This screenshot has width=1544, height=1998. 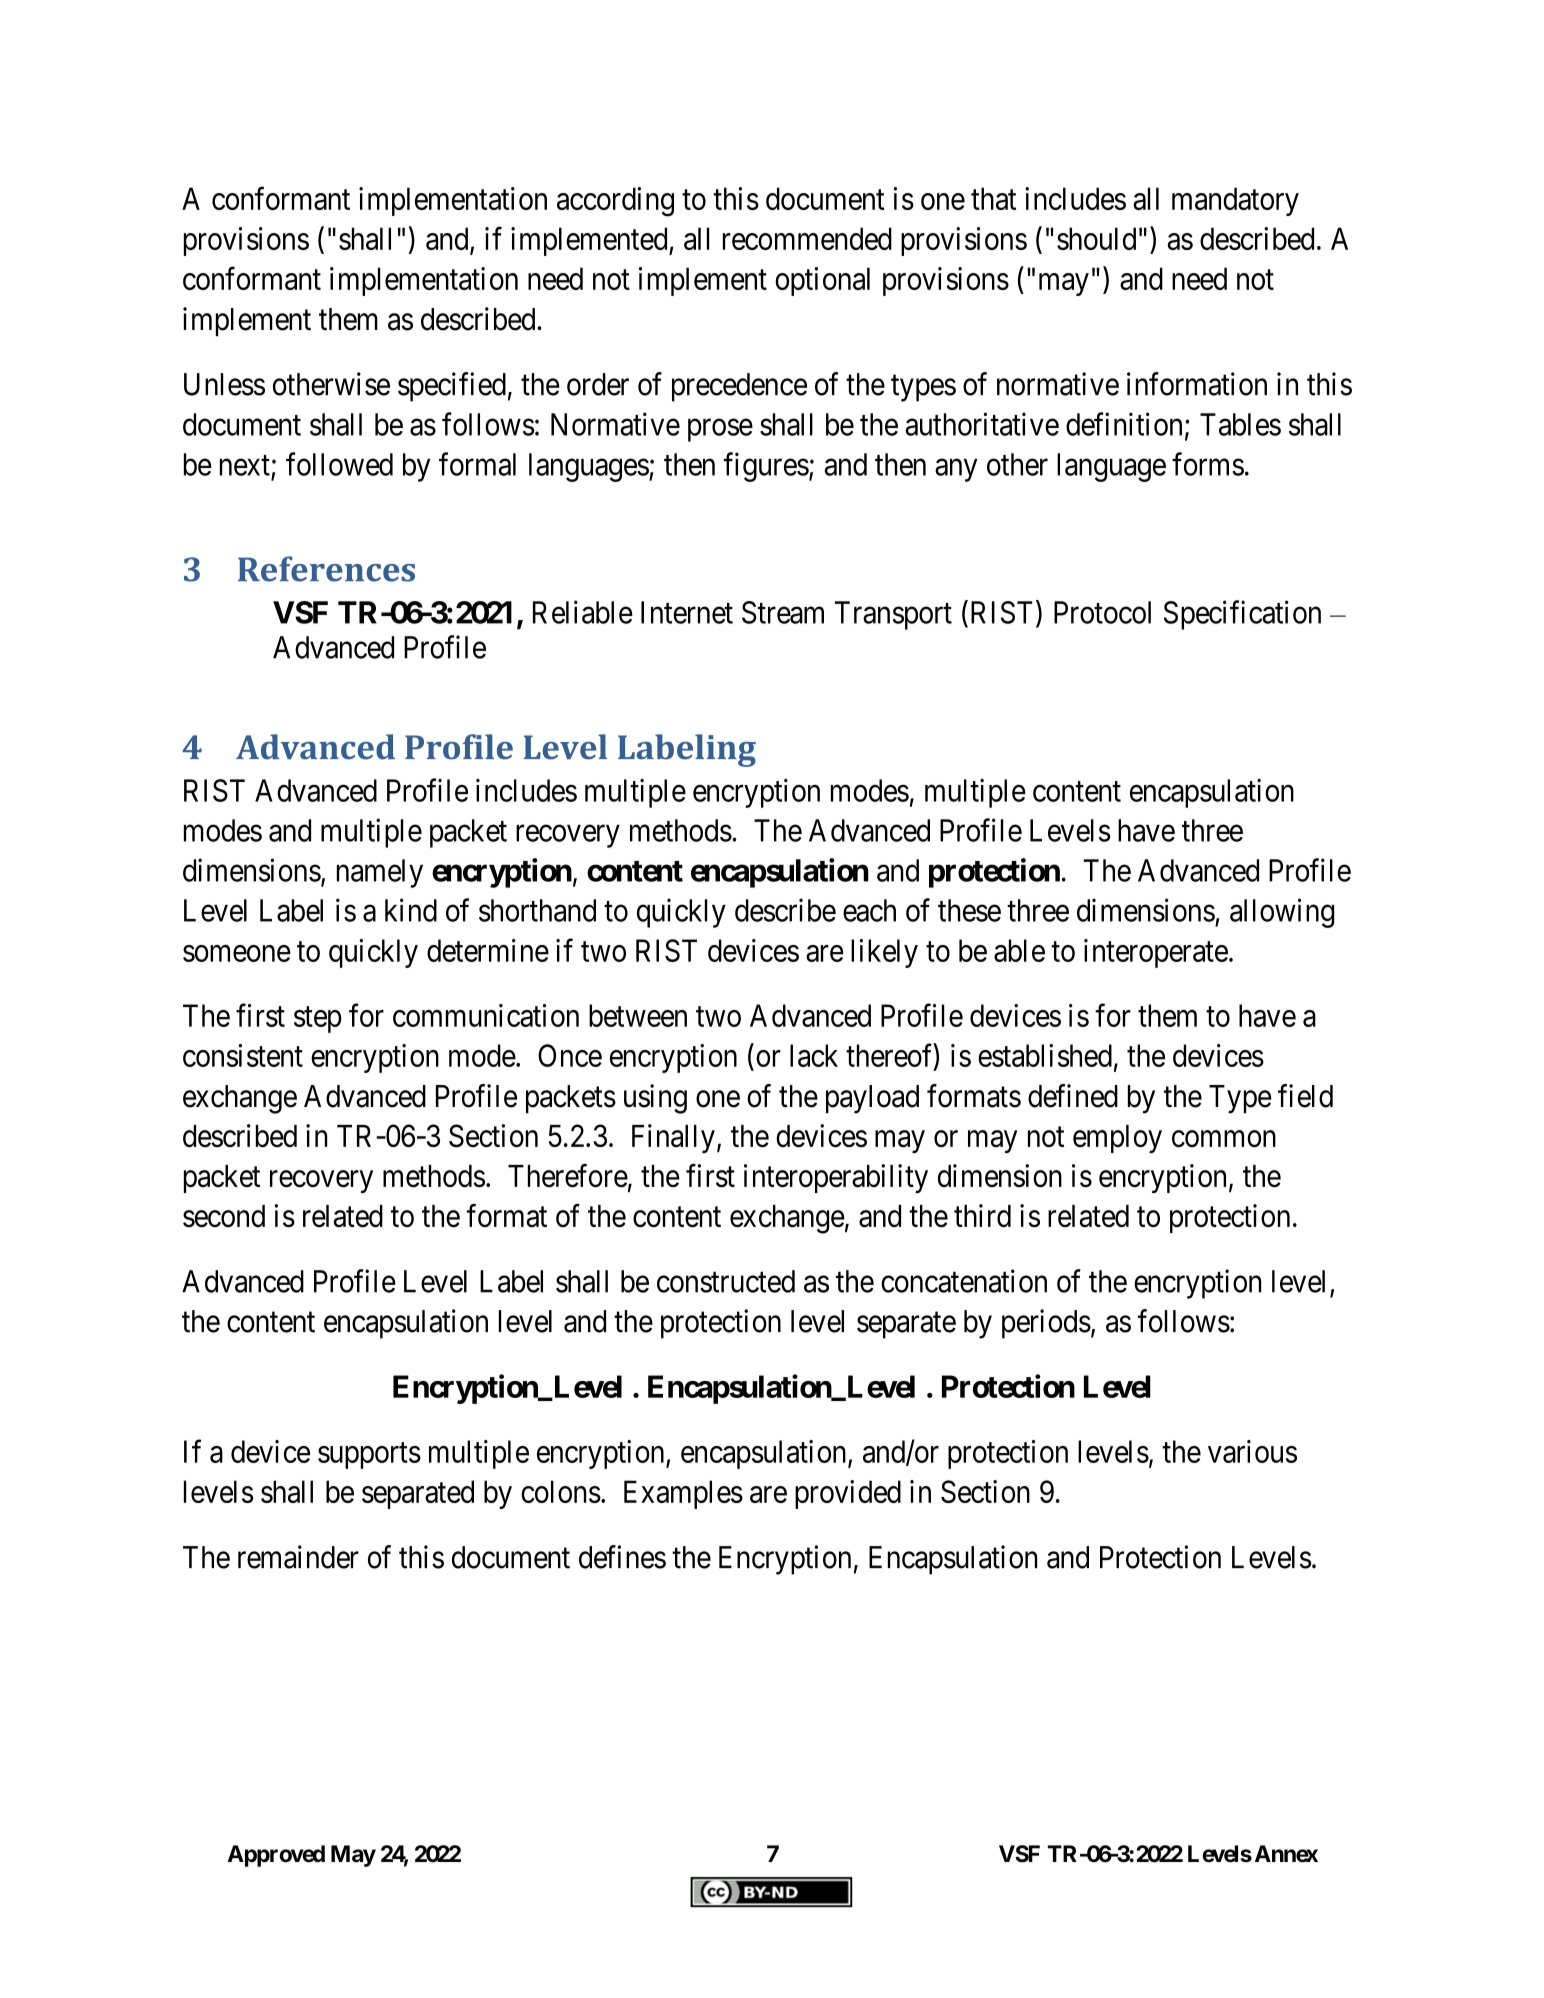 I want to click on provided, so click(x=848, y=1494).
